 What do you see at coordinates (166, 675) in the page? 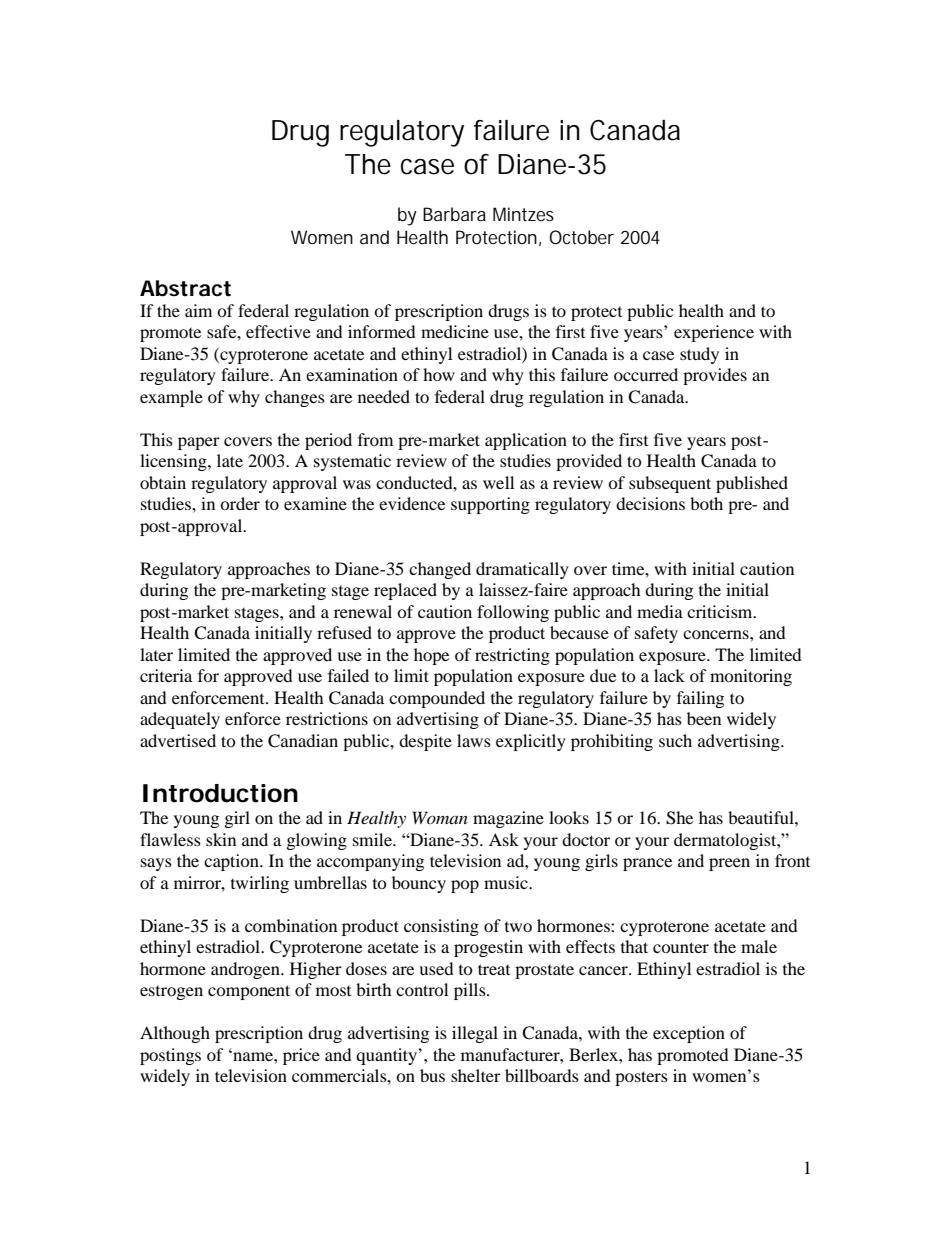
I see `criteria` at bounding box center [166, 675].
